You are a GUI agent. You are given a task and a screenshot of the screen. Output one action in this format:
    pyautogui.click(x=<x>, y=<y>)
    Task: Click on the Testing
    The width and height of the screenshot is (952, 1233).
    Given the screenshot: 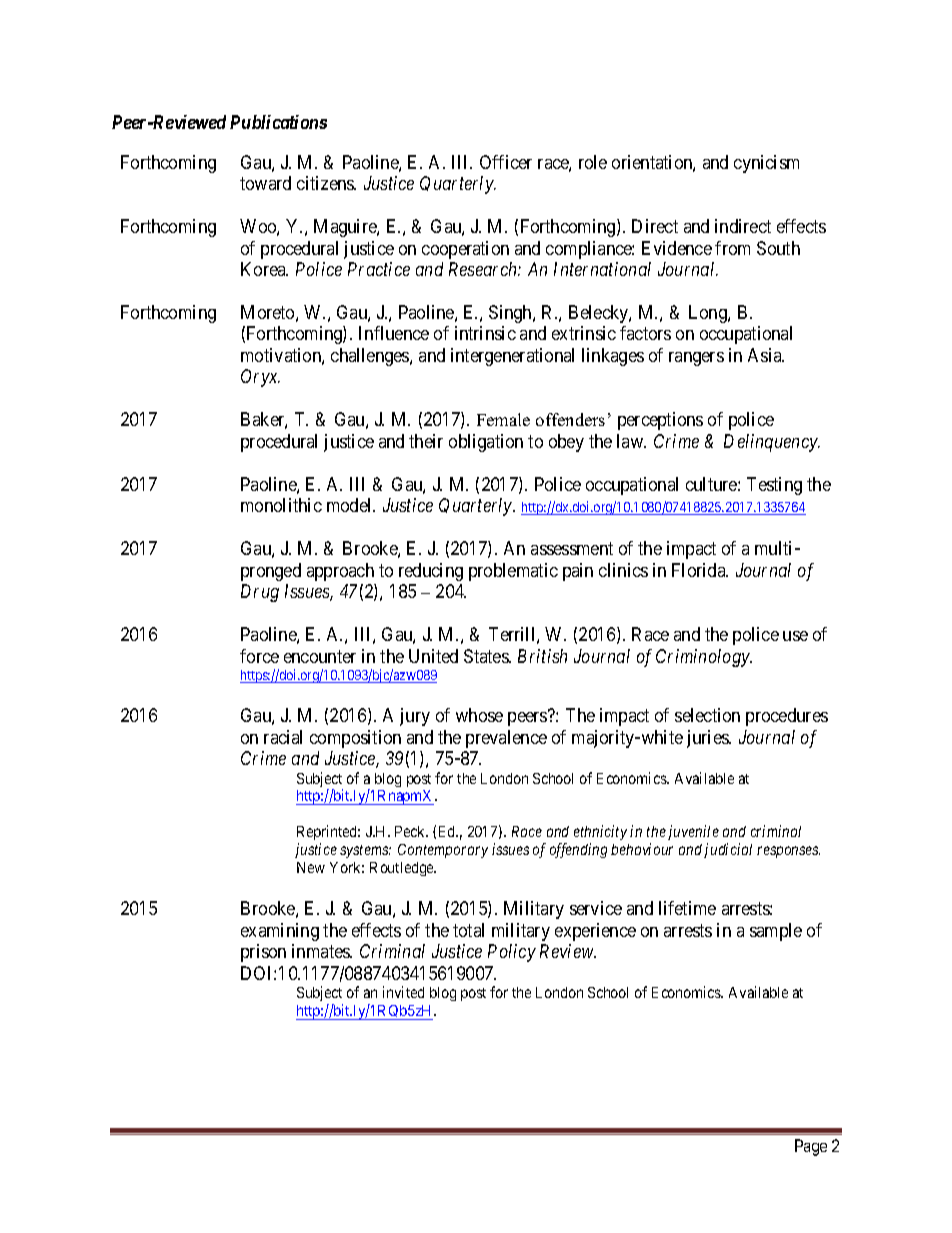 What is the action you would take?
    pyautogui.click(x=774, y=486)
